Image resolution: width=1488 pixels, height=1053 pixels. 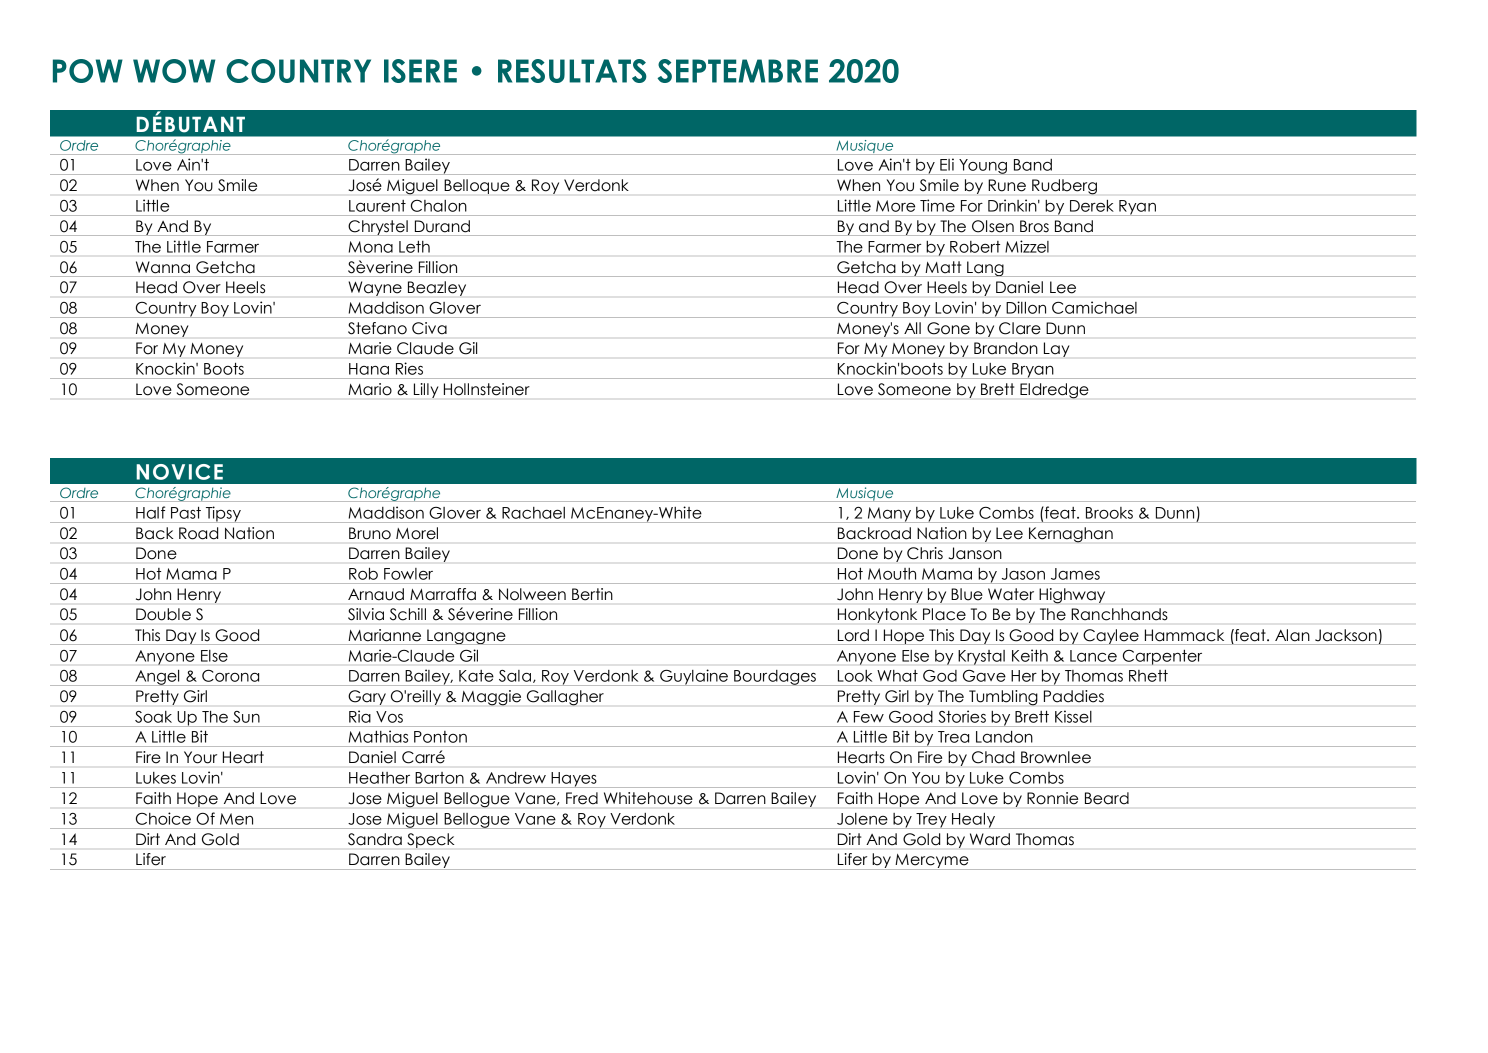 What do you see at coordinates (948, 328) in the page?
I see `Gone` at bounding box center [948, 328].
